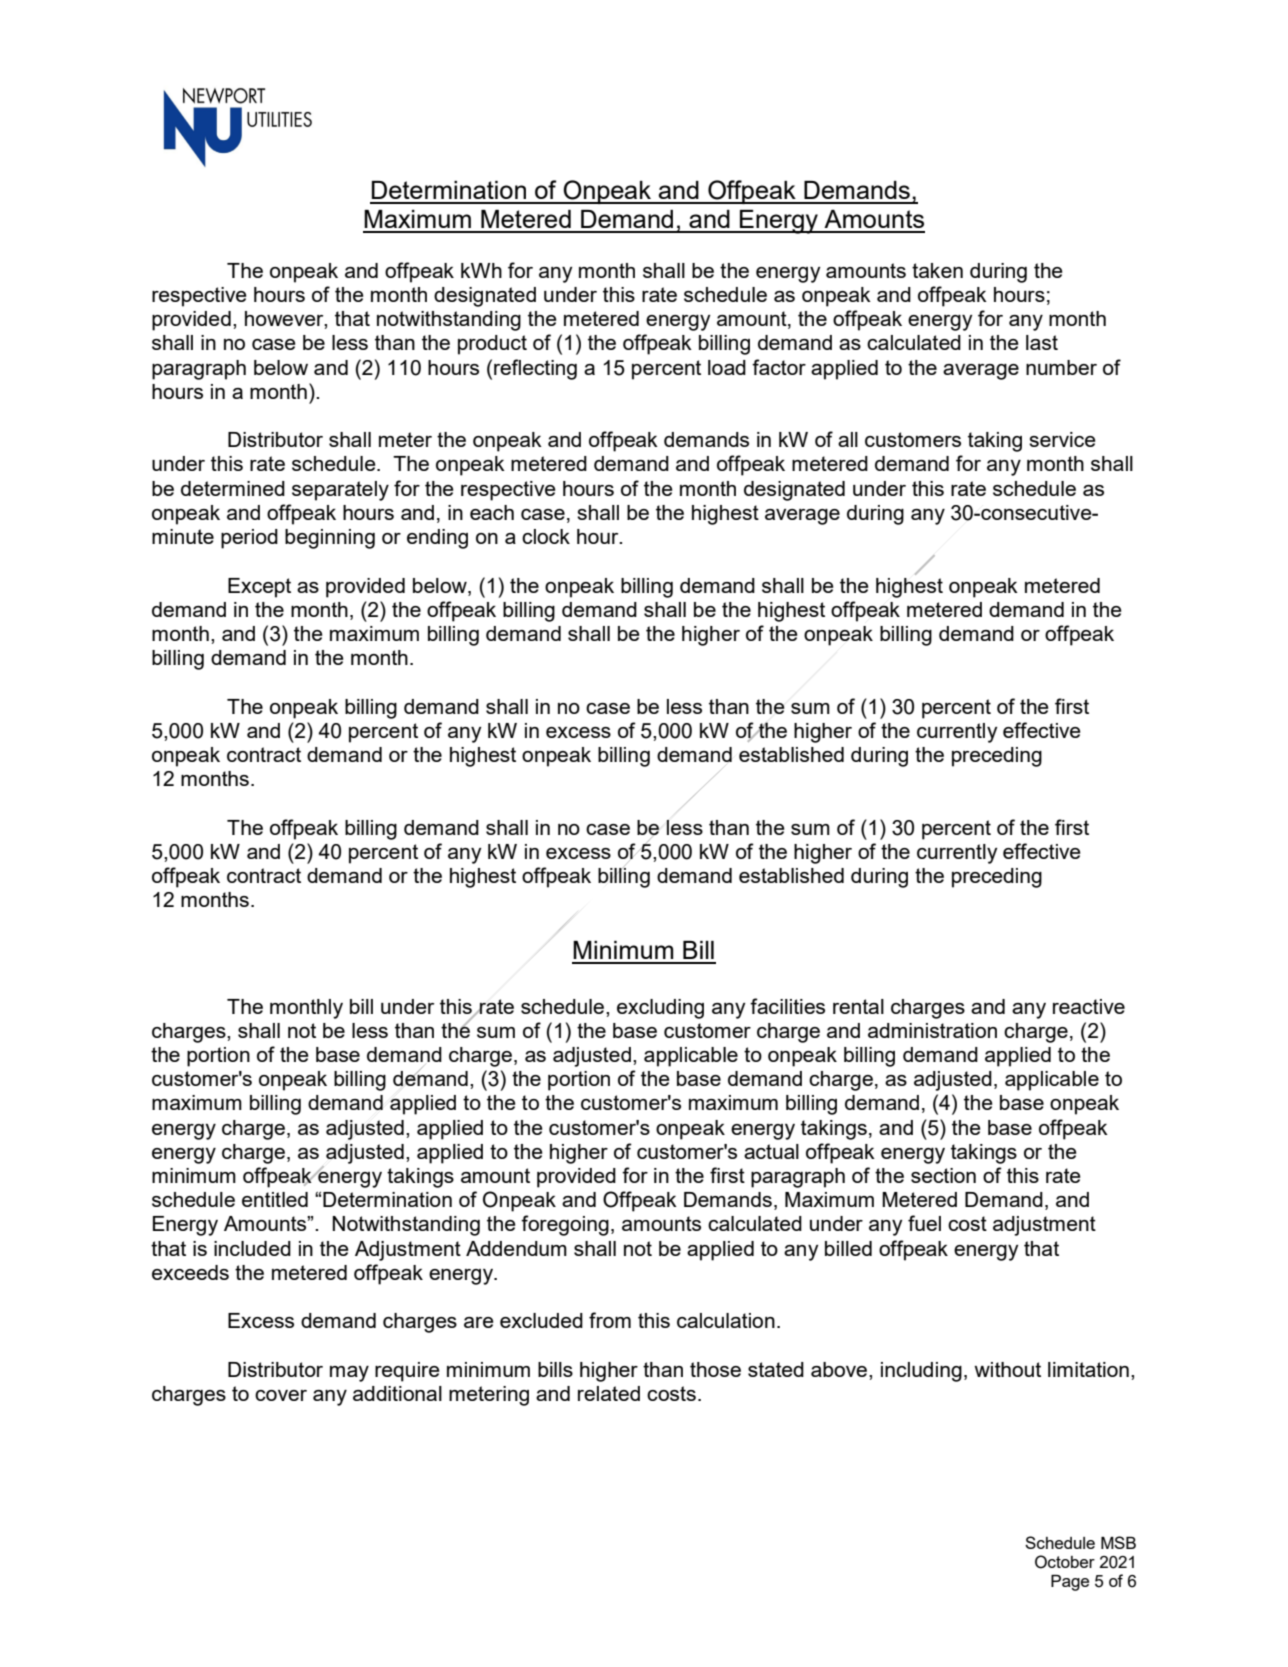  I want to click on facilities, so click(787, 1006).
